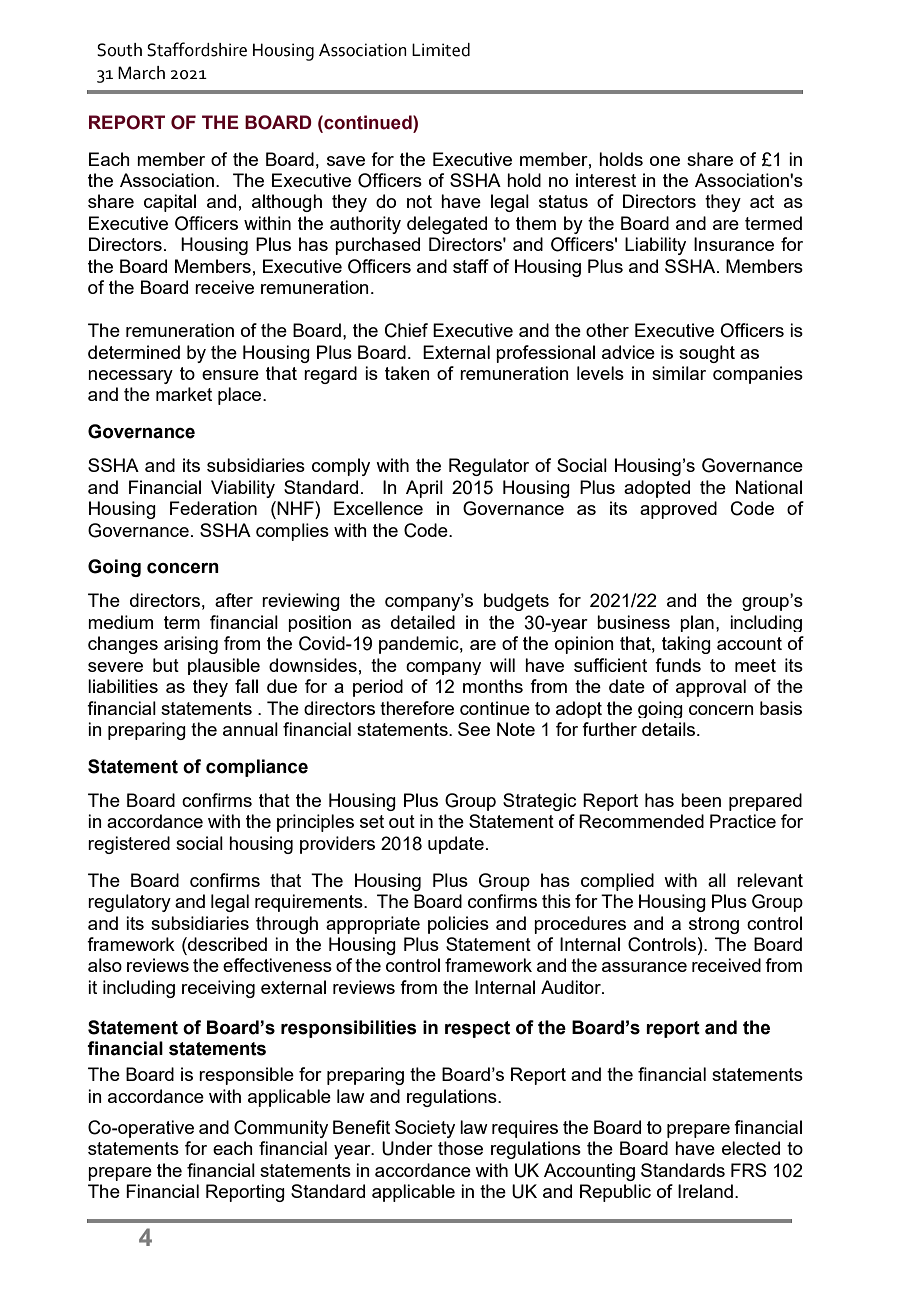  I want to click on one, so click(665, 161).
